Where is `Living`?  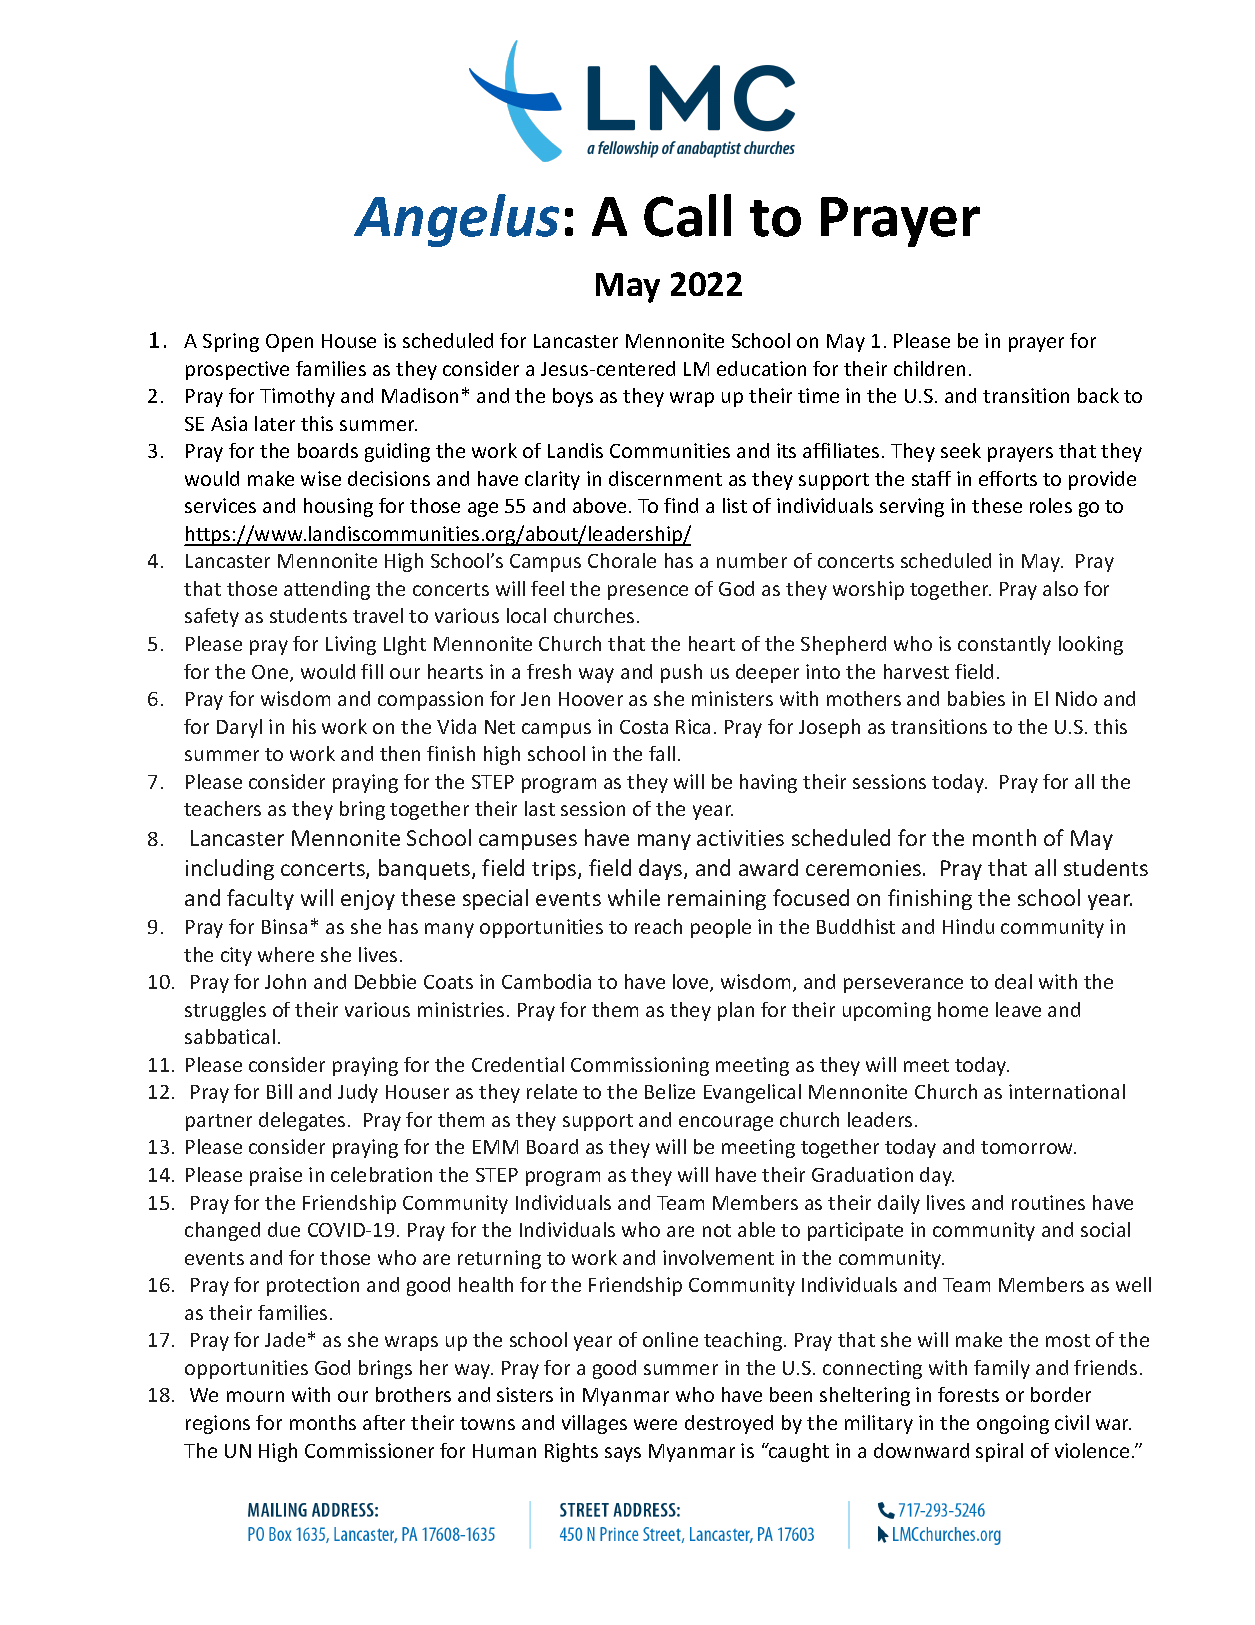 Living is located at coordinates (351, 645).
